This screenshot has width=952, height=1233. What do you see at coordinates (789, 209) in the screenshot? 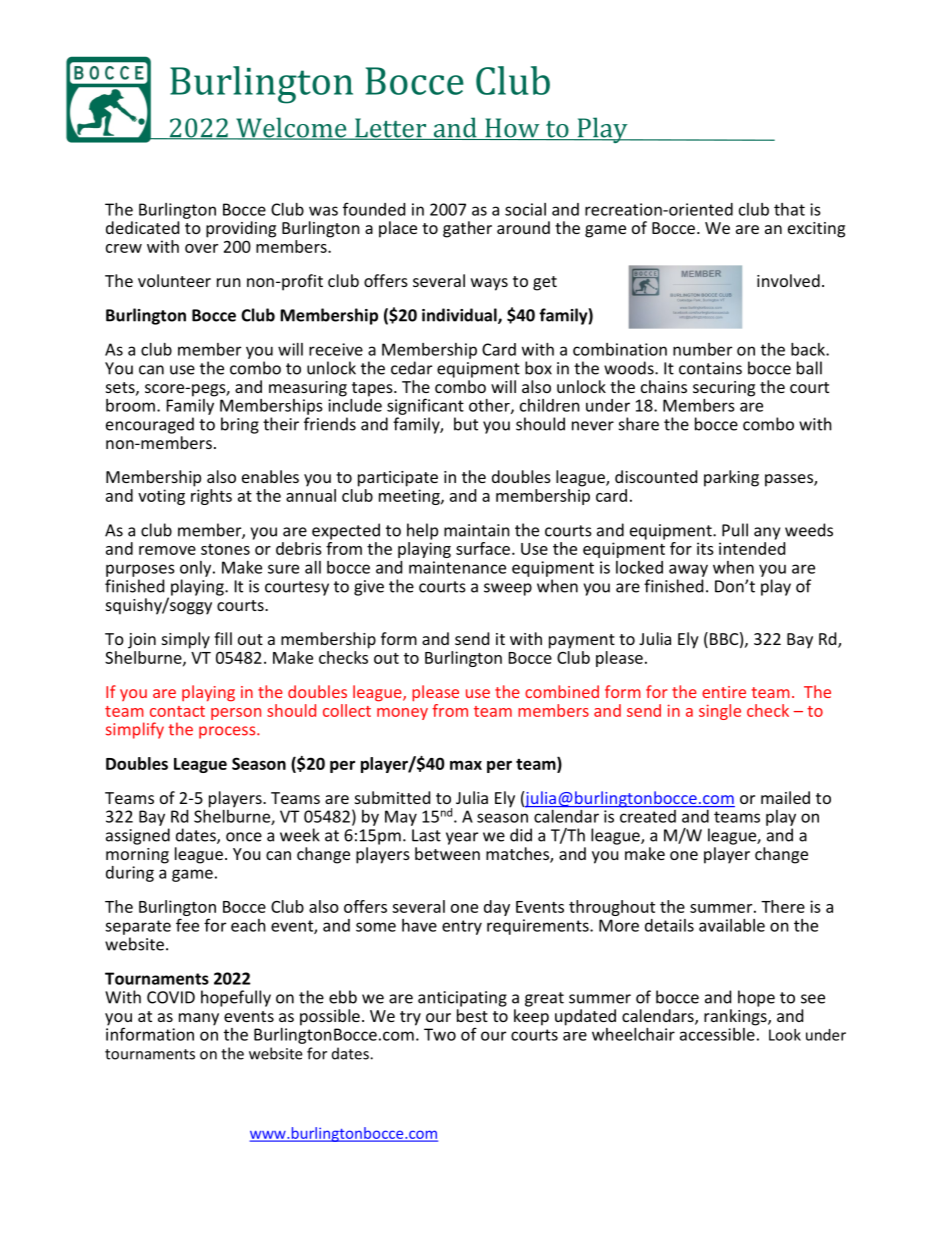
I see `that` at bounding box center [789, 209].
